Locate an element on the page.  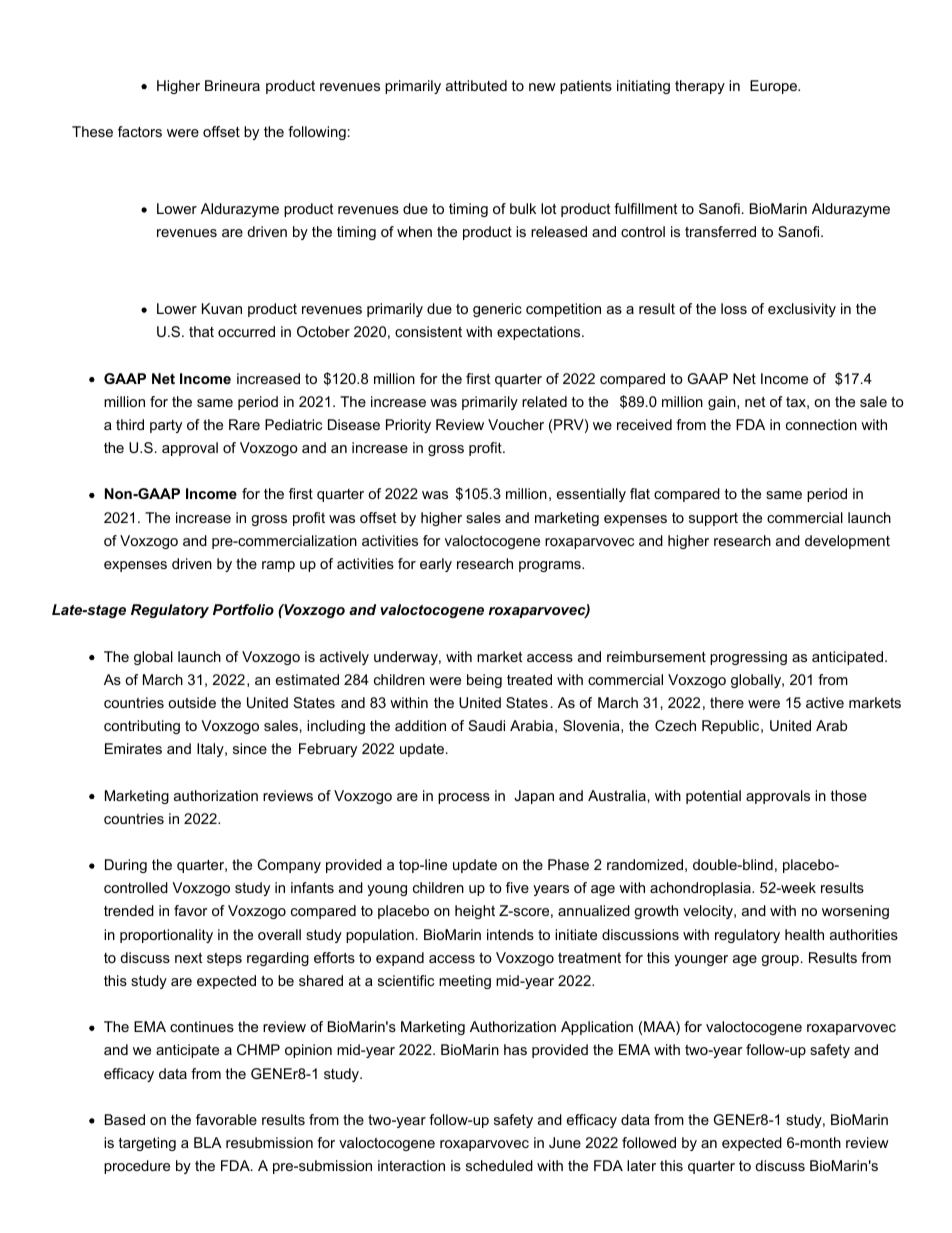
Europe is located at coordinates (775, 87).
